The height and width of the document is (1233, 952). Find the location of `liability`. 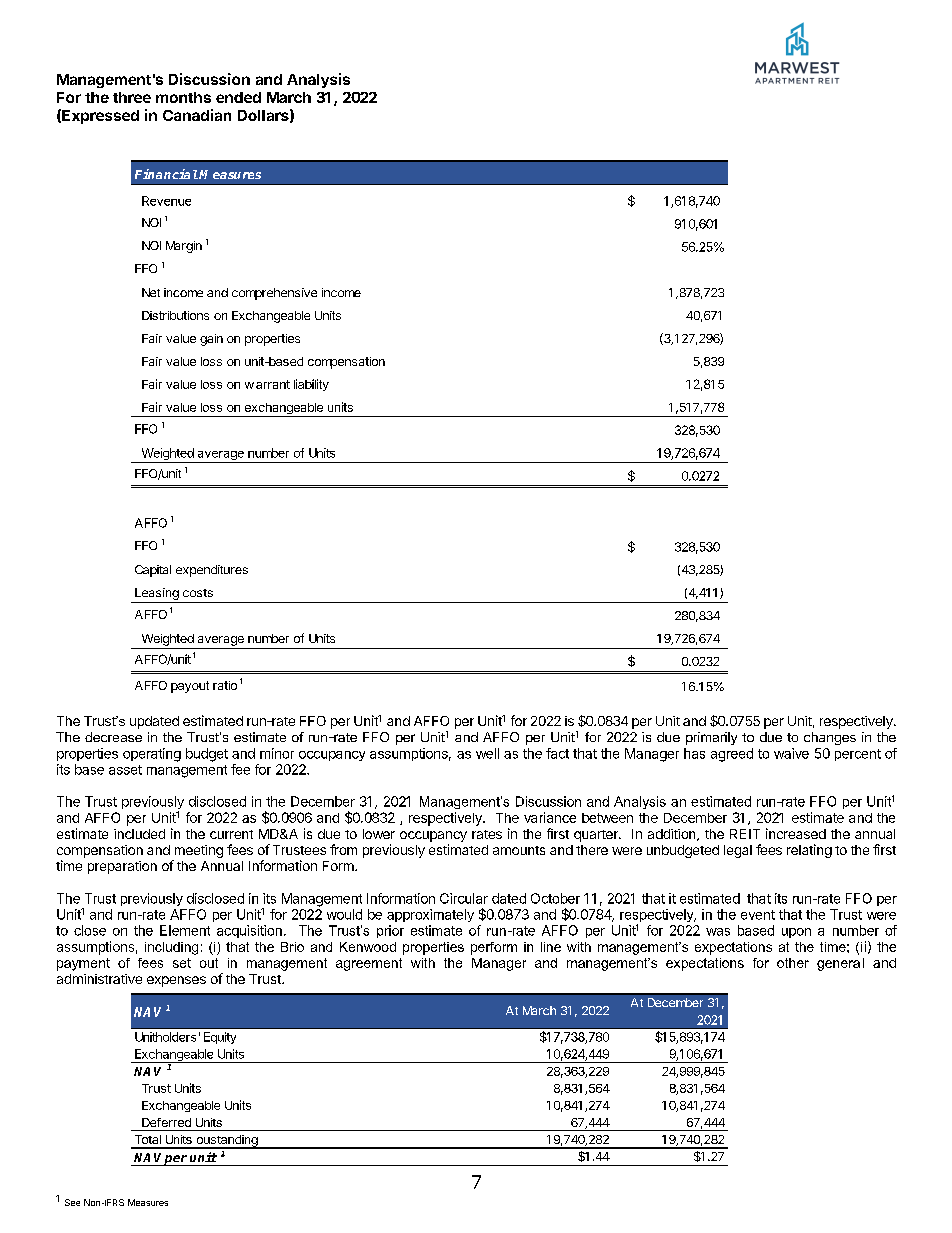

liability is located at coordinates (311, 385).
